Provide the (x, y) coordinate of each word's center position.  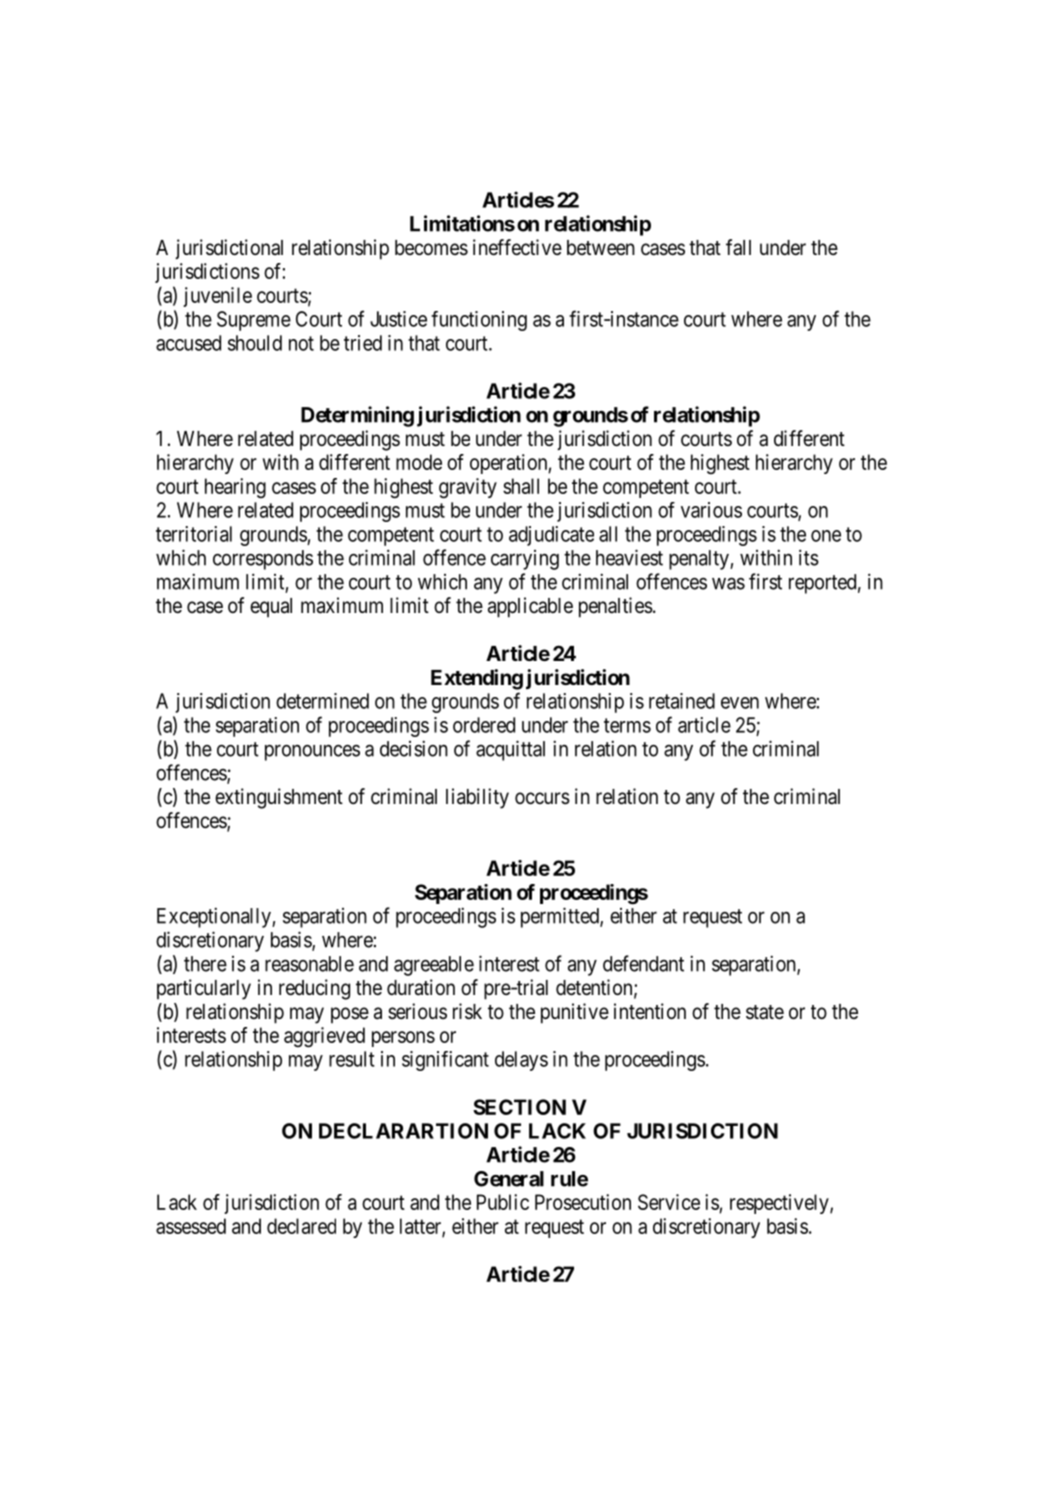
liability (477, 798)
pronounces (312, 752)
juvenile (217, 297)
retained (682, 701)
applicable (530, 607)
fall (738, 247)
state (765, 1012)
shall (521, 486)
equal (271, 608)
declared (301, 1226)
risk (467, 1011)
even (740, 703)
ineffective (517, 247)
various (711, 510)
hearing (235, 488)
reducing (314, 989)
